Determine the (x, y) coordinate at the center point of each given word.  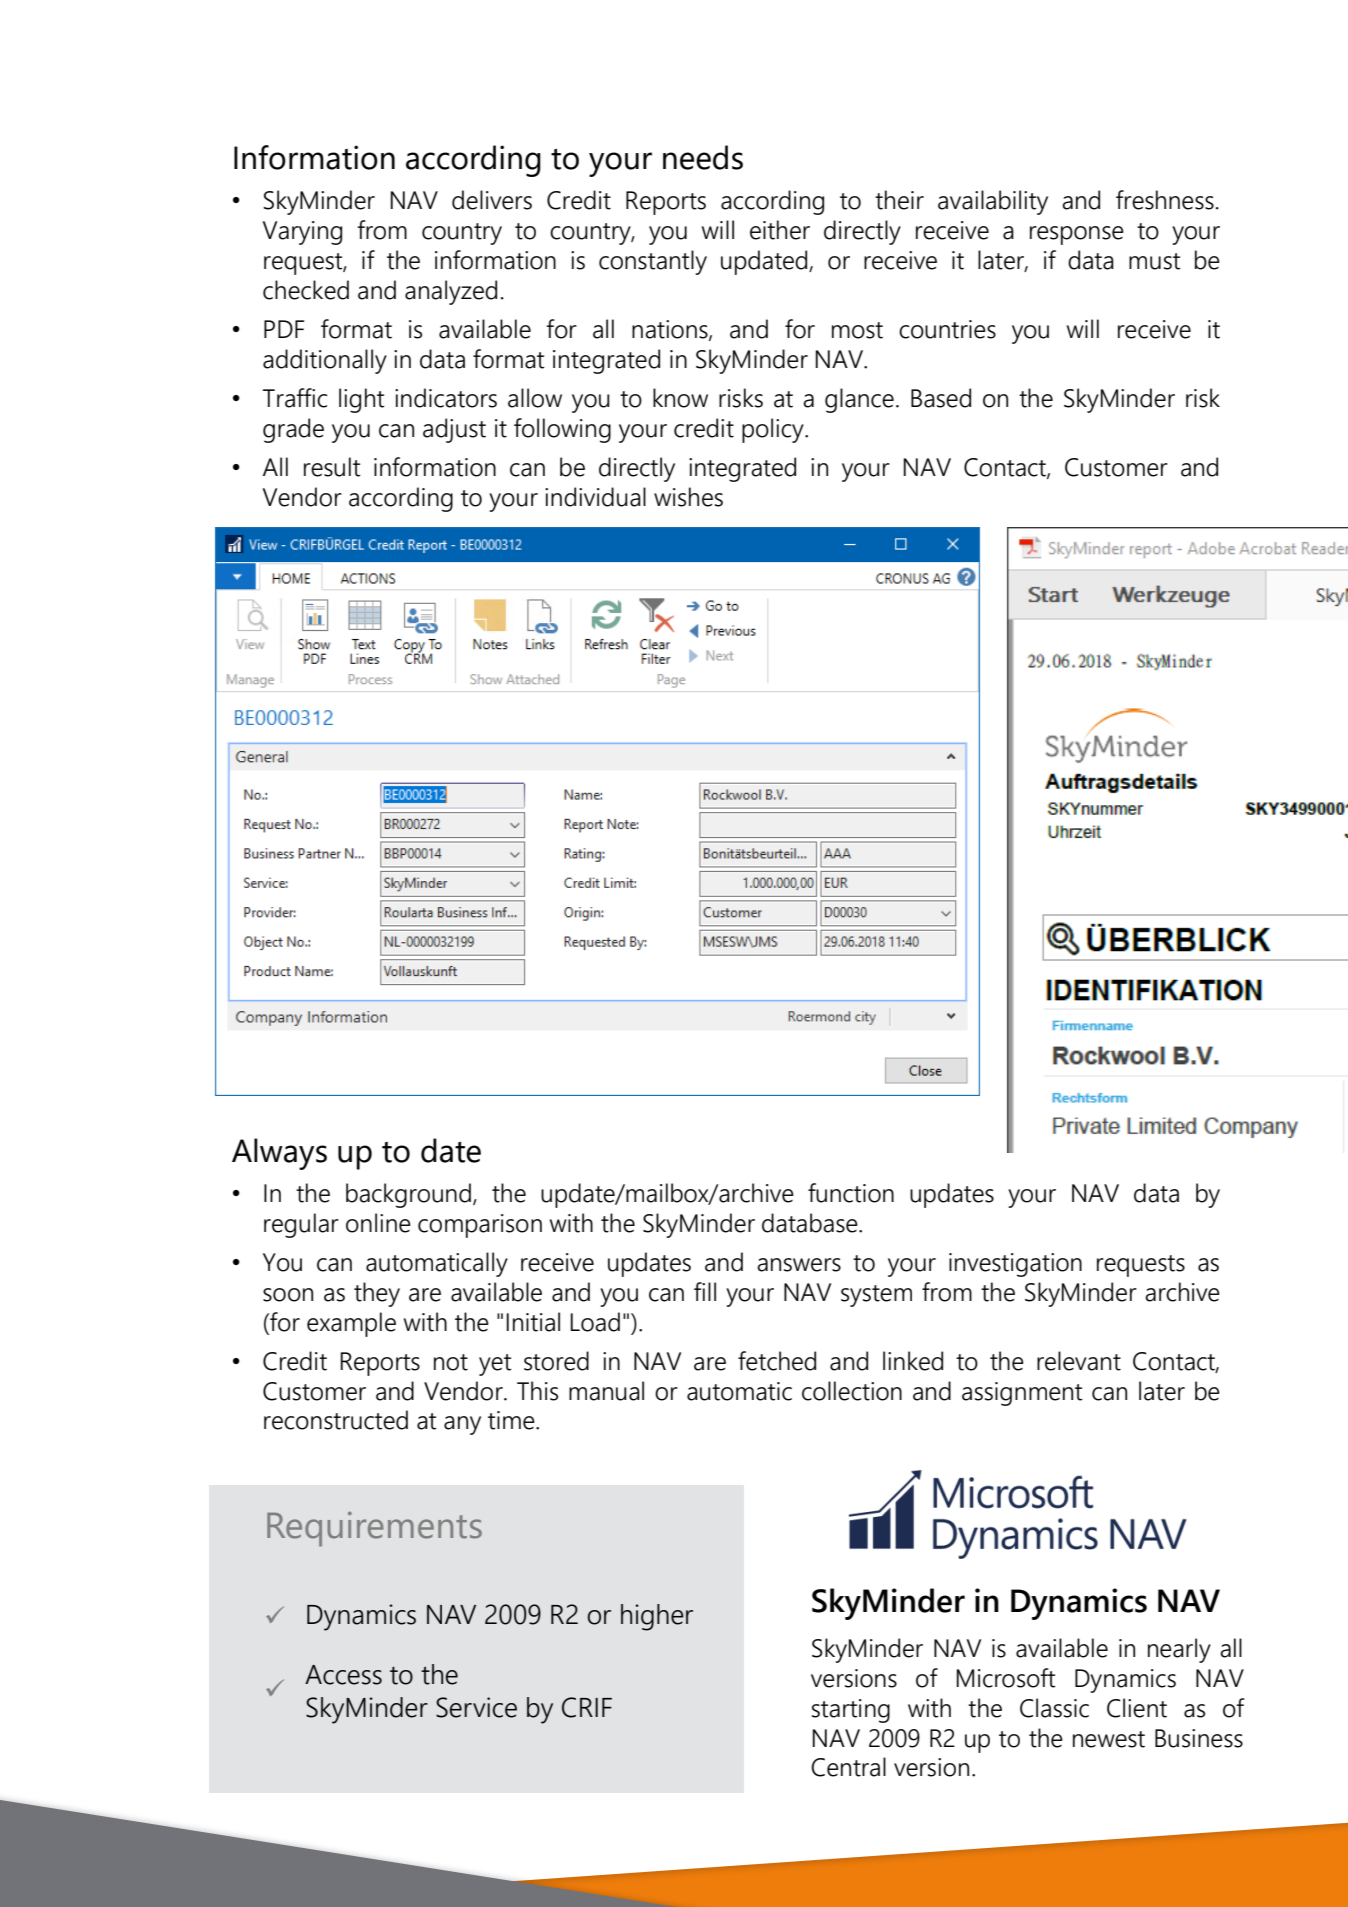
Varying (302, 233)
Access (343, 1675)
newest (1109, 1739)
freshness (1165, 200)
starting (851, 1711)
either (780, 230)
